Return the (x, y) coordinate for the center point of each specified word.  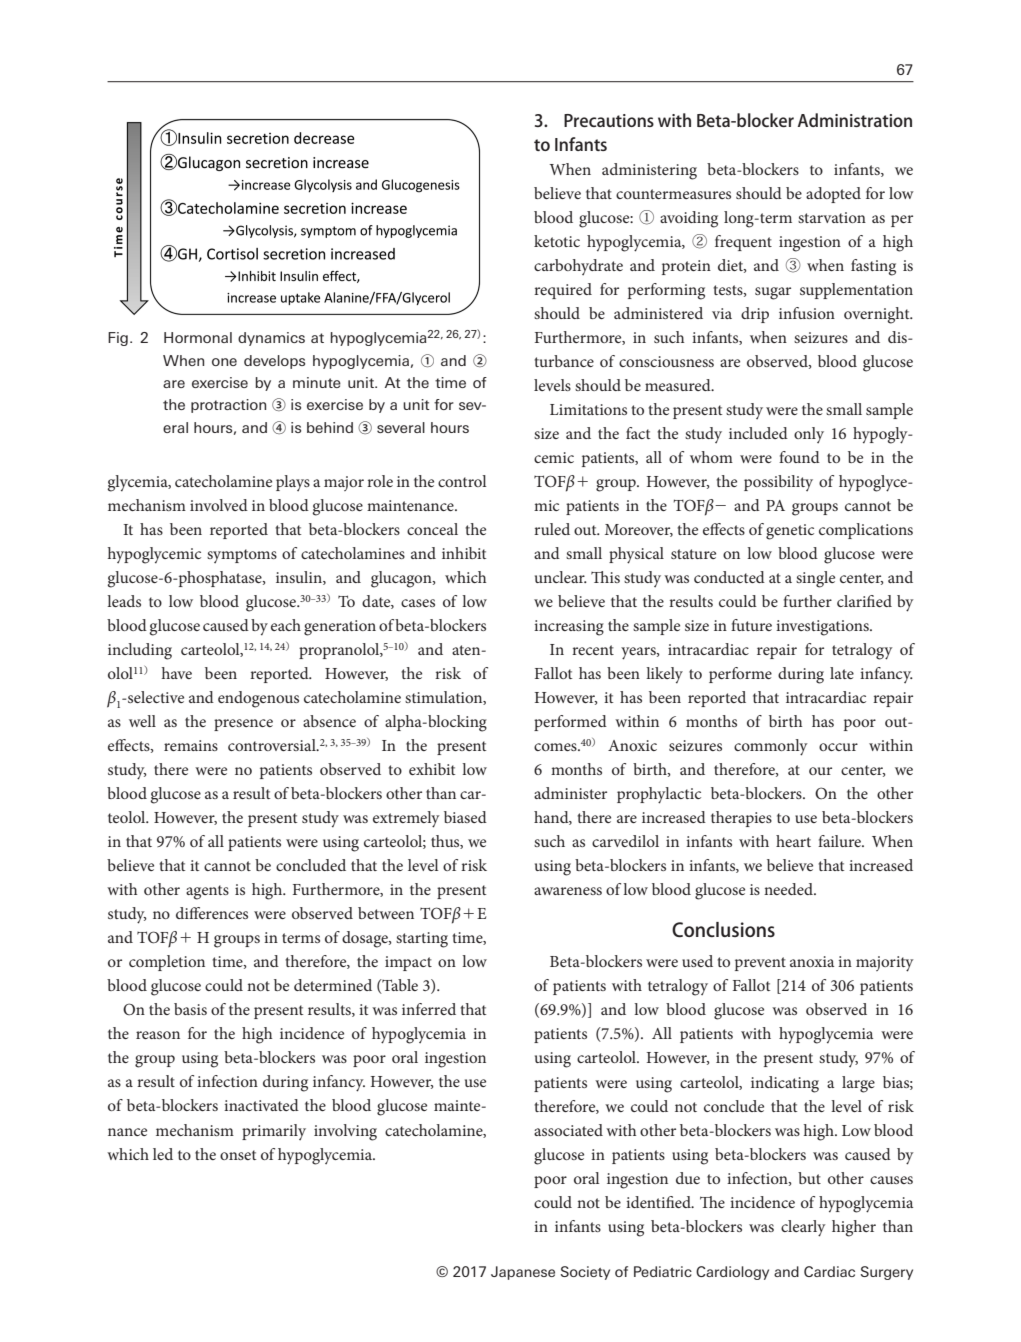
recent (593, 650)
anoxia (812, 961)
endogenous (258, 699)
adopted (833, 195)
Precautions (609, 120)
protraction (228, 406)
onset (238, 1155)
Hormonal (198, 337)
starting (422, 940)
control (462, 481)
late (842, 673)
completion (167, 963)
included (758, 433)
